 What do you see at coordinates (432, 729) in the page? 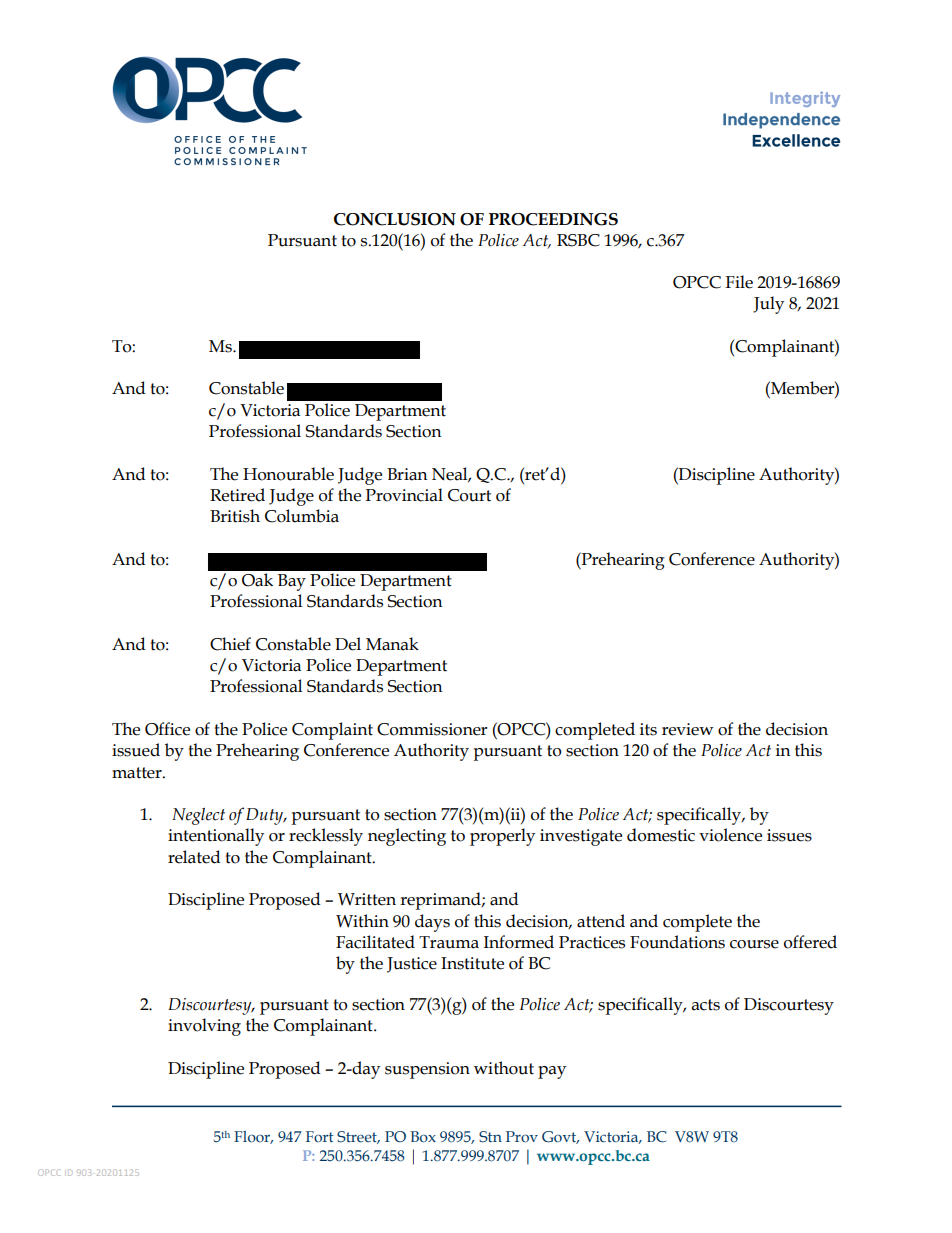
I see `Commissioner` at bounding box center [432, 729].
